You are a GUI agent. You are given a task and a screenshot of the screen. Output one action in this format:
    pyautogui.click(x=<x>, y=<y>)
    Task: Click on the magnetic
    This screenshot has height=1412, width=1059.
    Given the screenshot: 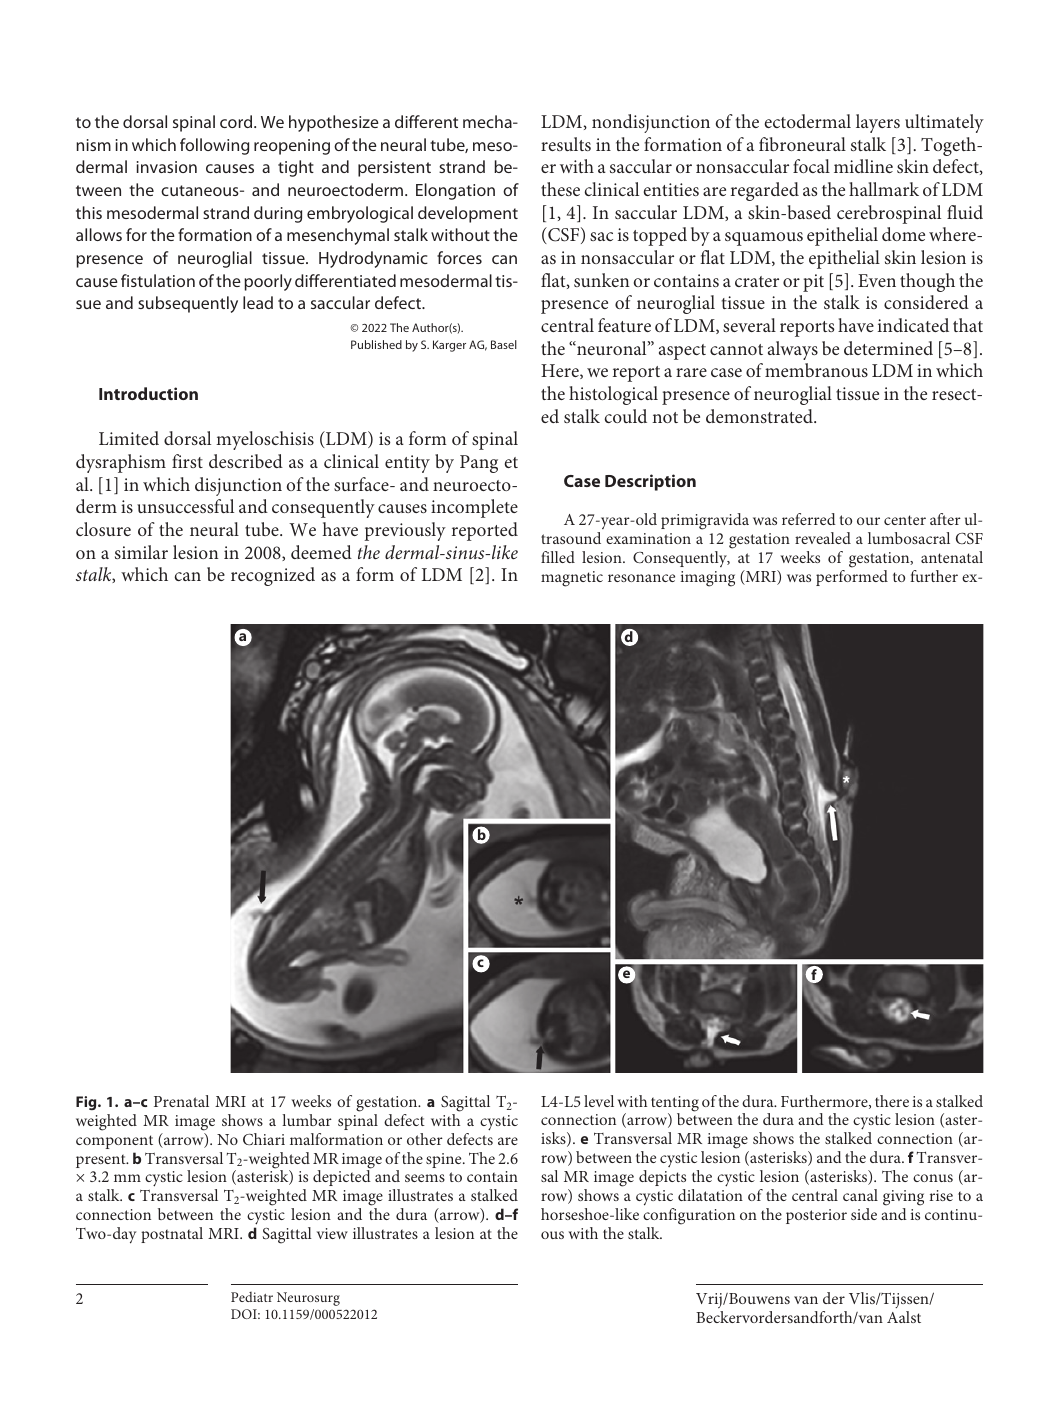 What is the action you would take?
    pyautogui.click(x=572, y=579)
